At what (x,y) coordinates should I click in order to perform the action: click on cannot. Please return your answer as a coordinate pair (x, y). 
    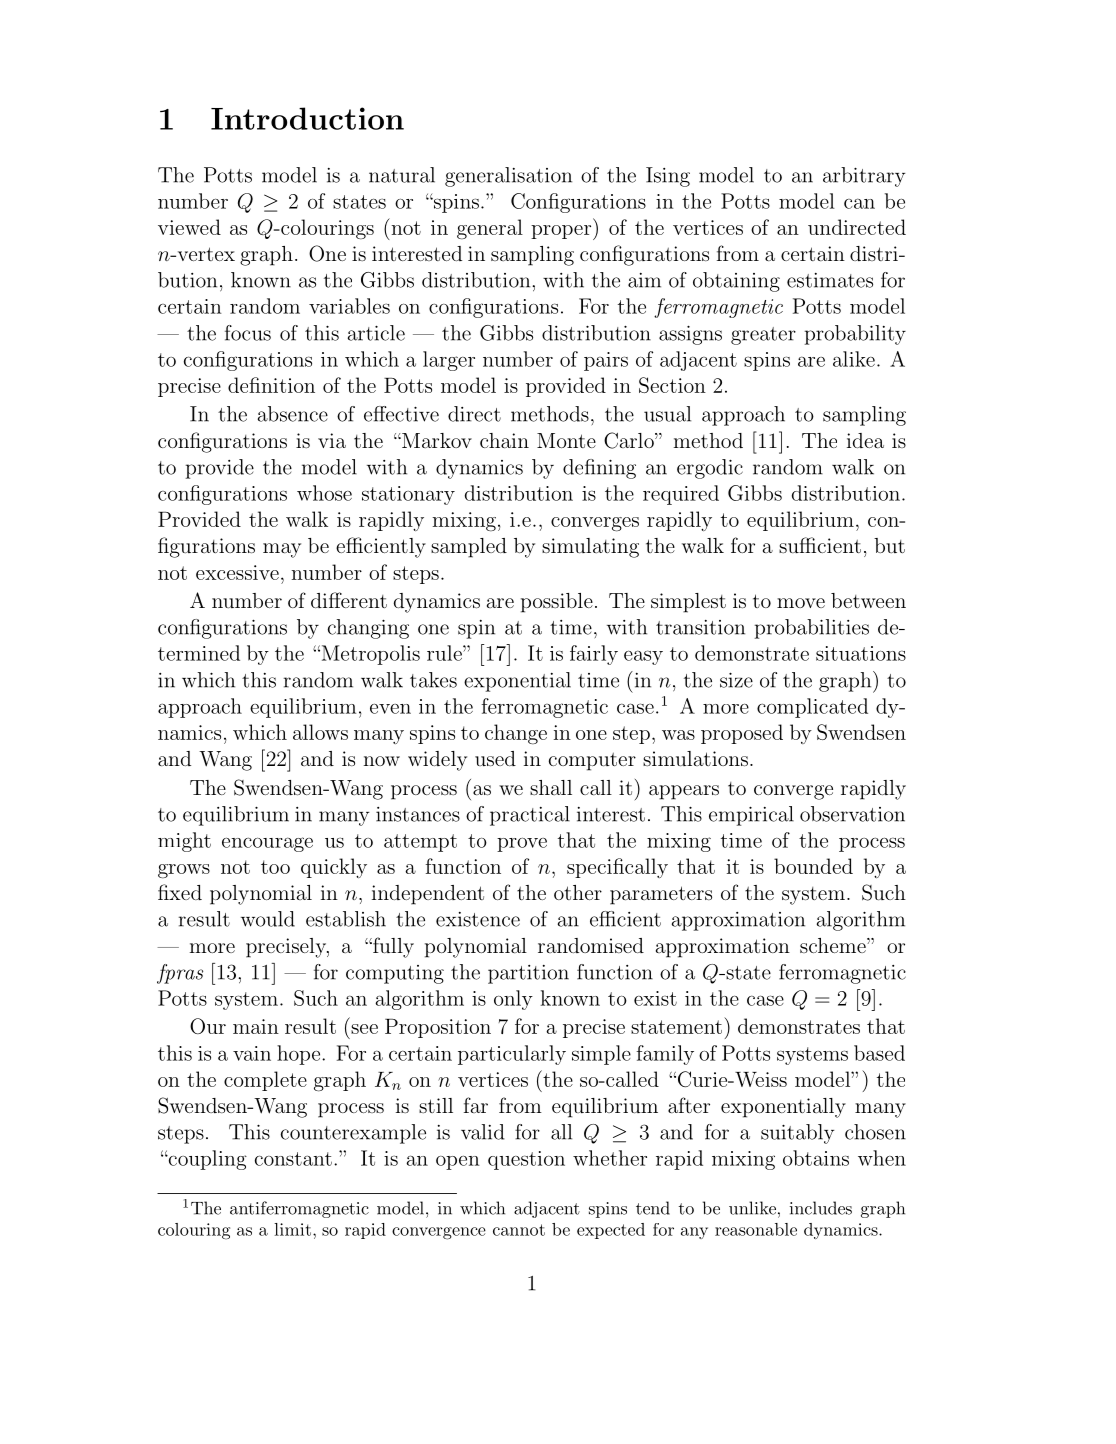
    Looking at the image, I should click on (519, 1230).
